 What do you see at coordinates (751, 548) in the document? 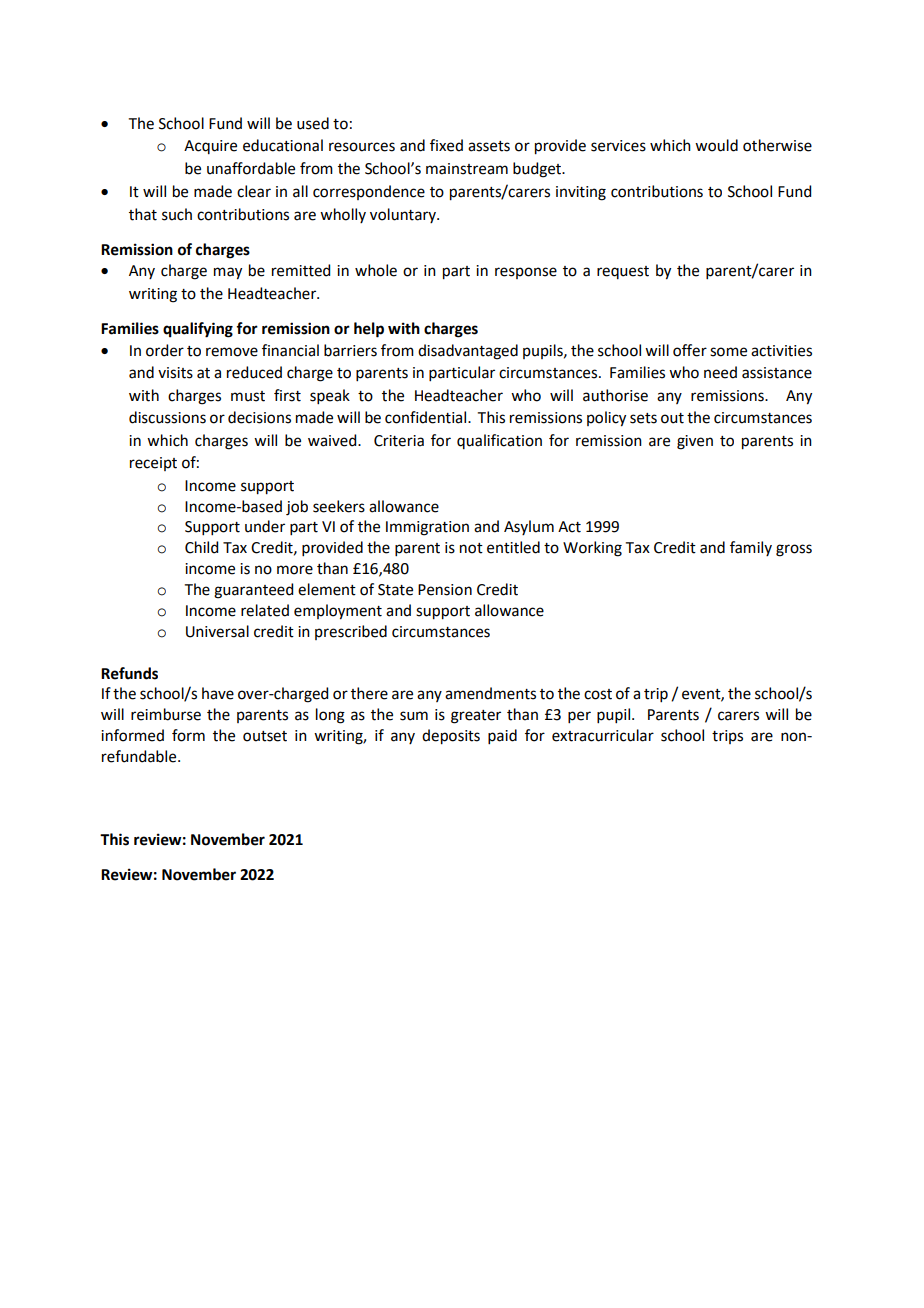
I see `family` at bounding box center [751, 548].
